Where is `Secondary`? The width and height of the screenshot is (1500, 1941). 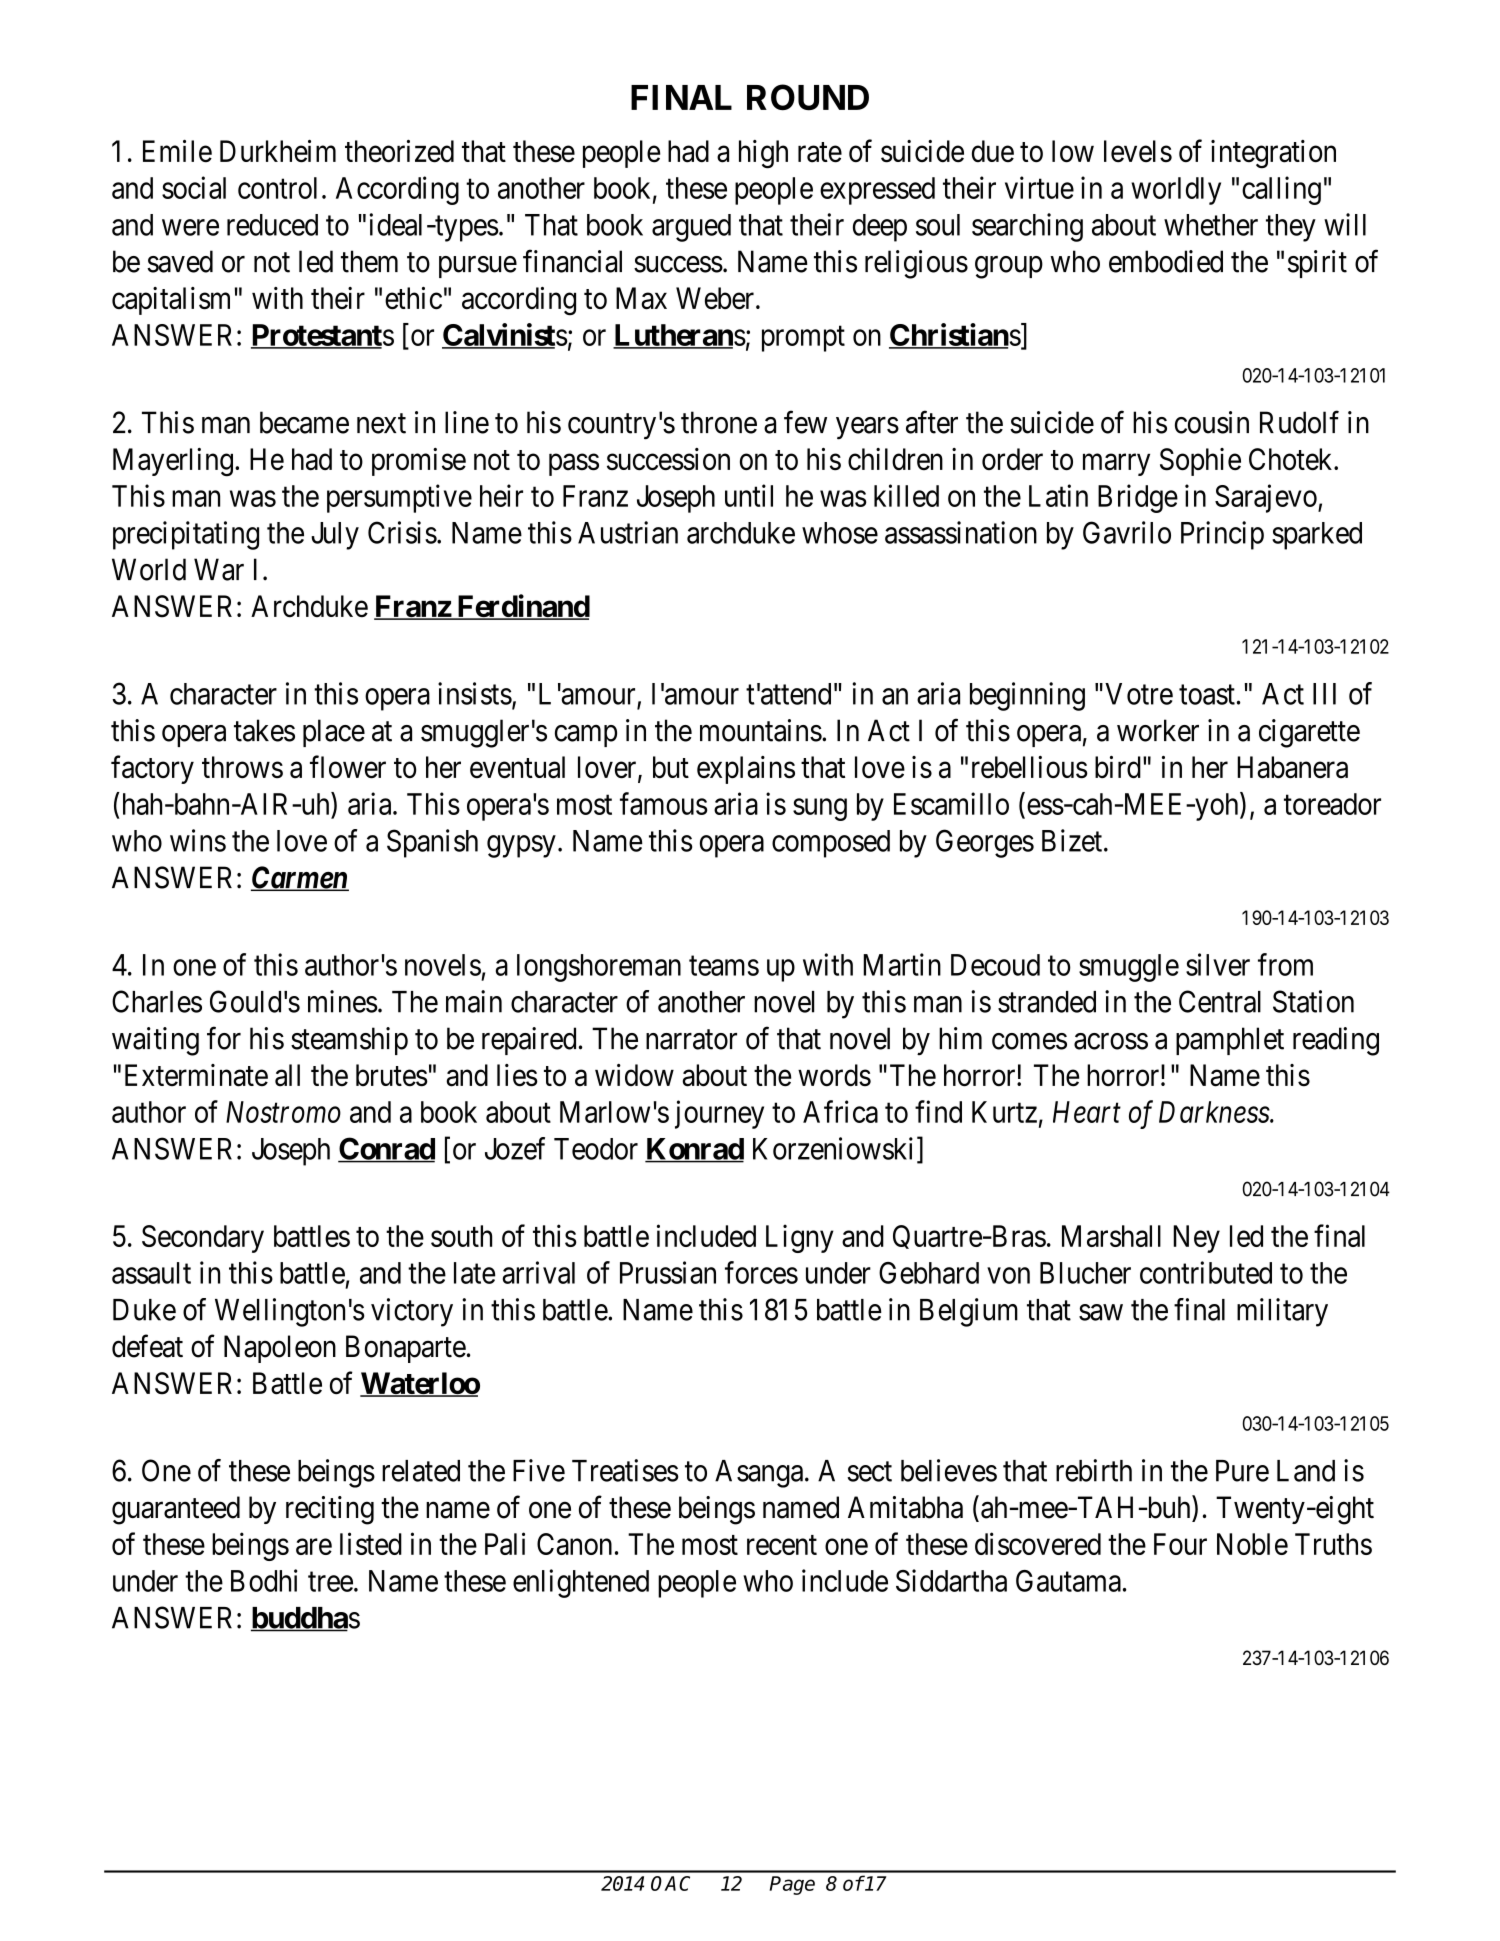
Secondary is located at coordinates (203, 1239).
